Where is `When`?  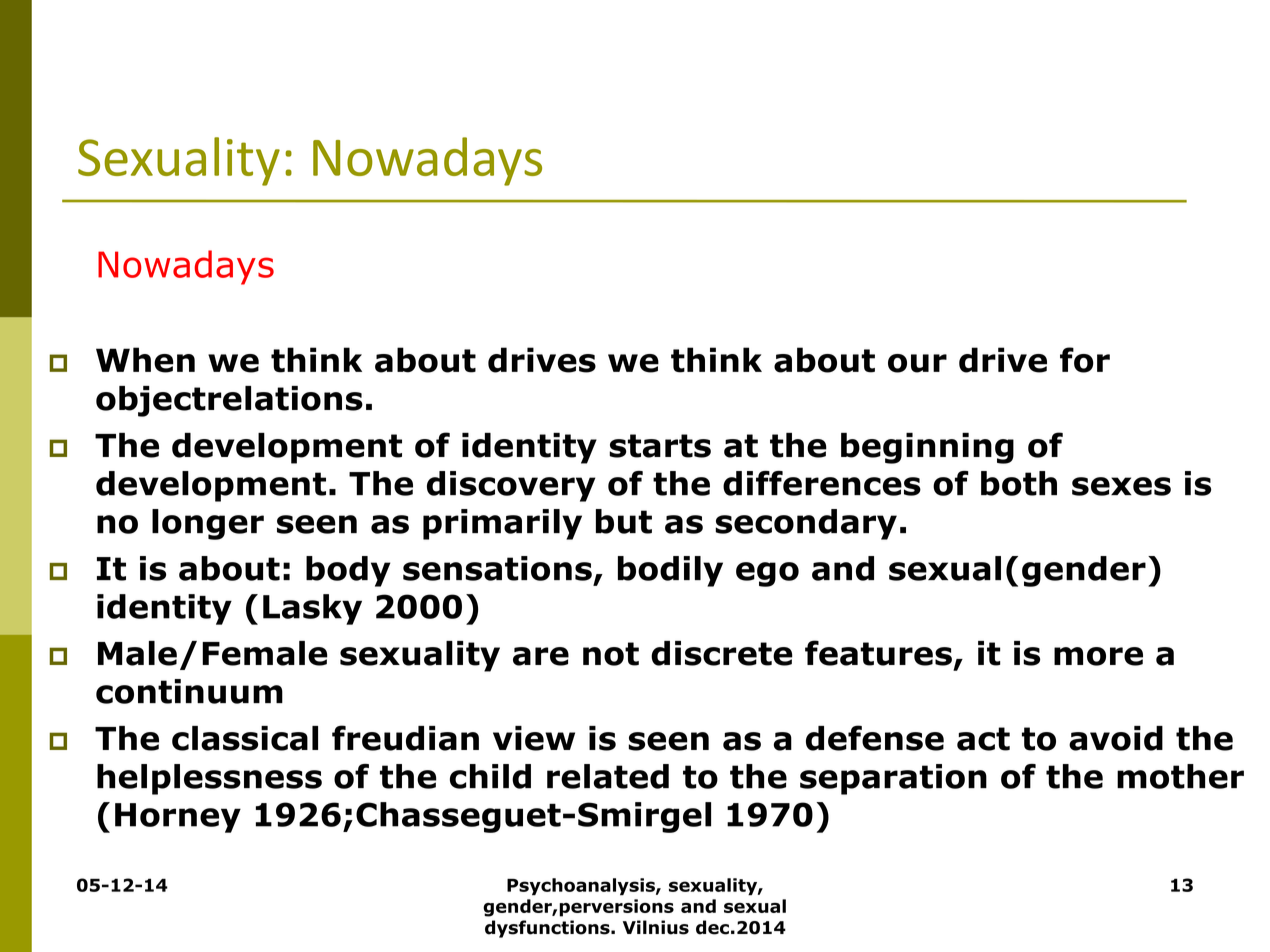
When is located at coordinates (145, 360).
